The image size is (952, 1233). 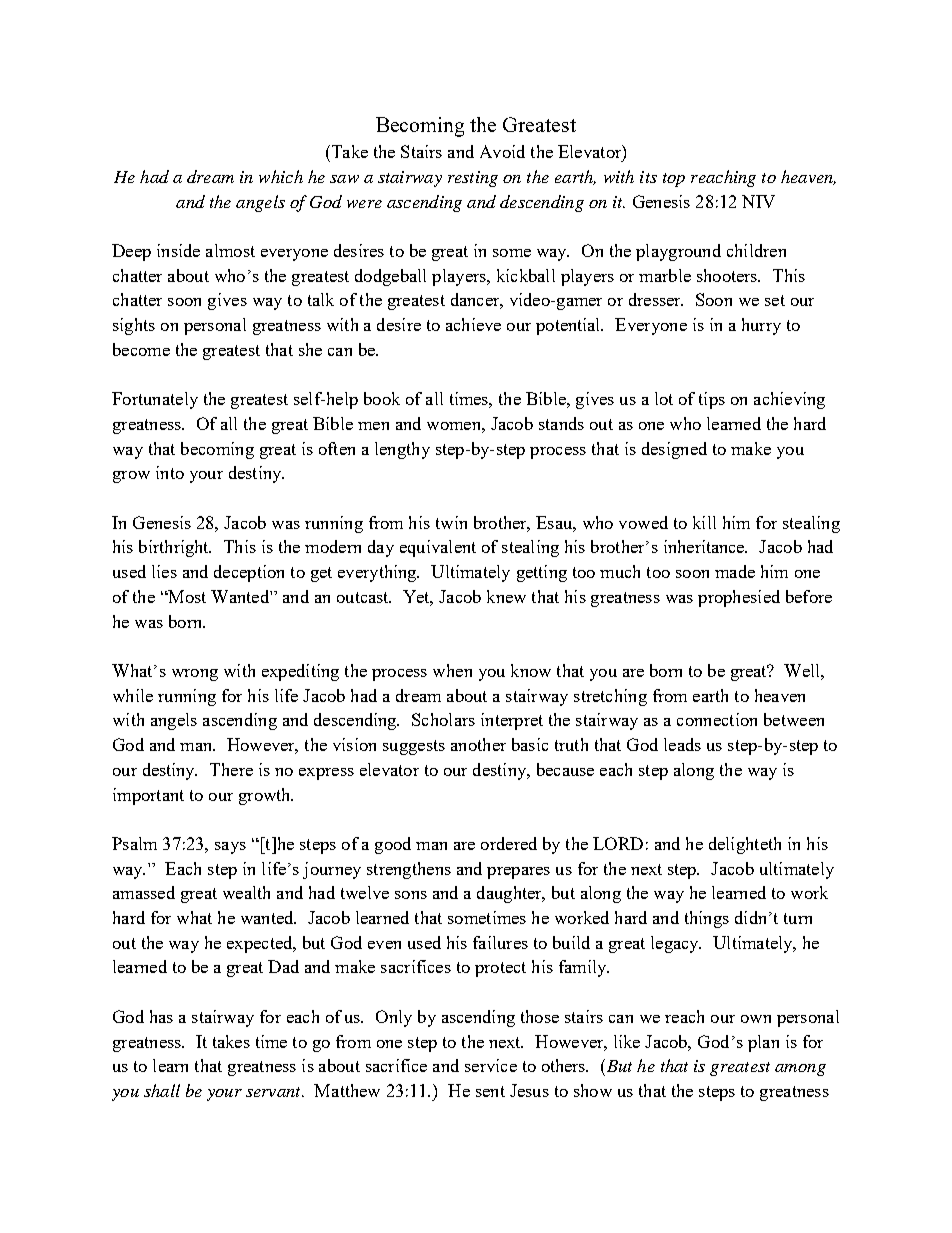 I want to click on deception, so click(x=249, y=573).
